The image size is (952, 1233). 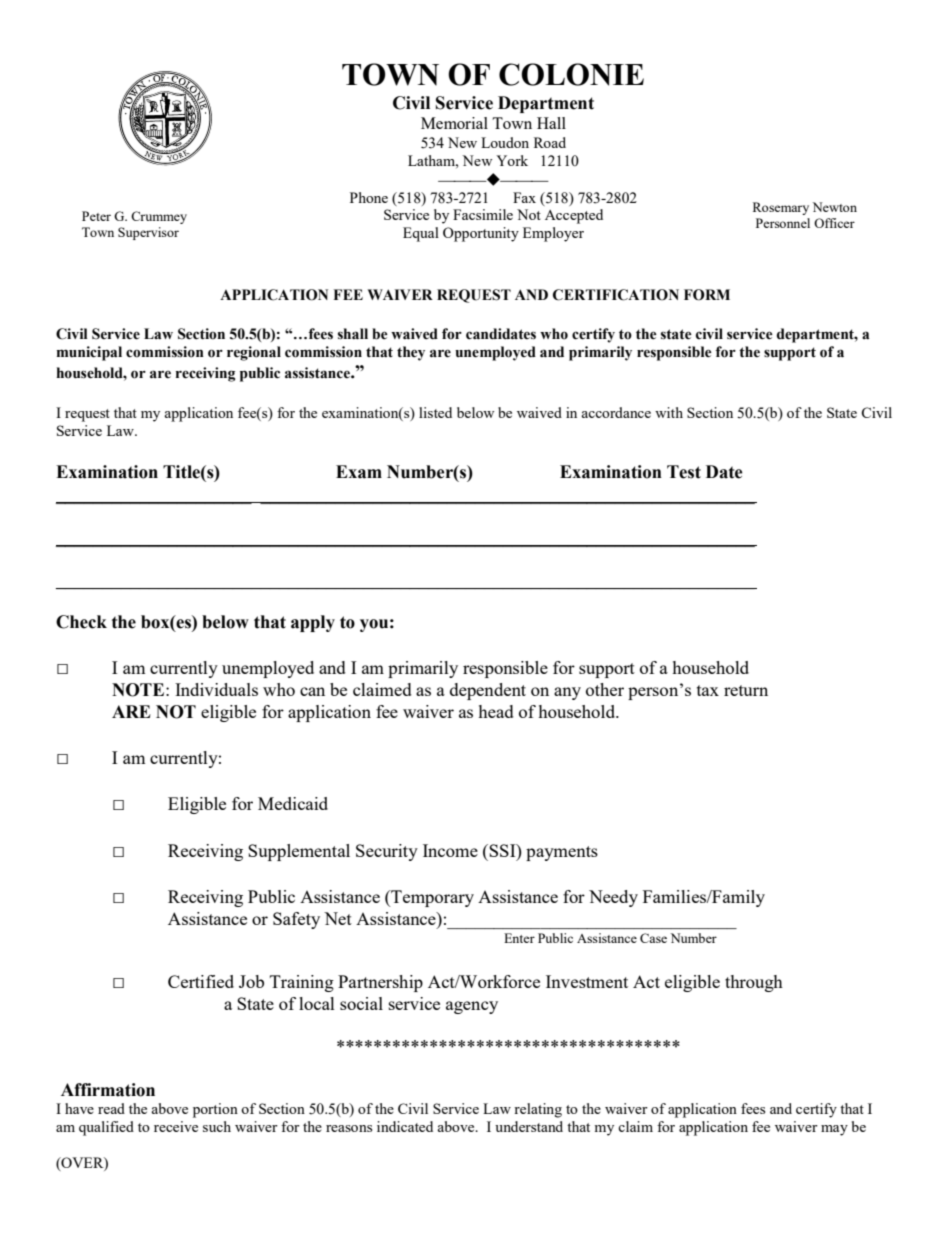 I want to click on listed, so click(x=435, y=412).
